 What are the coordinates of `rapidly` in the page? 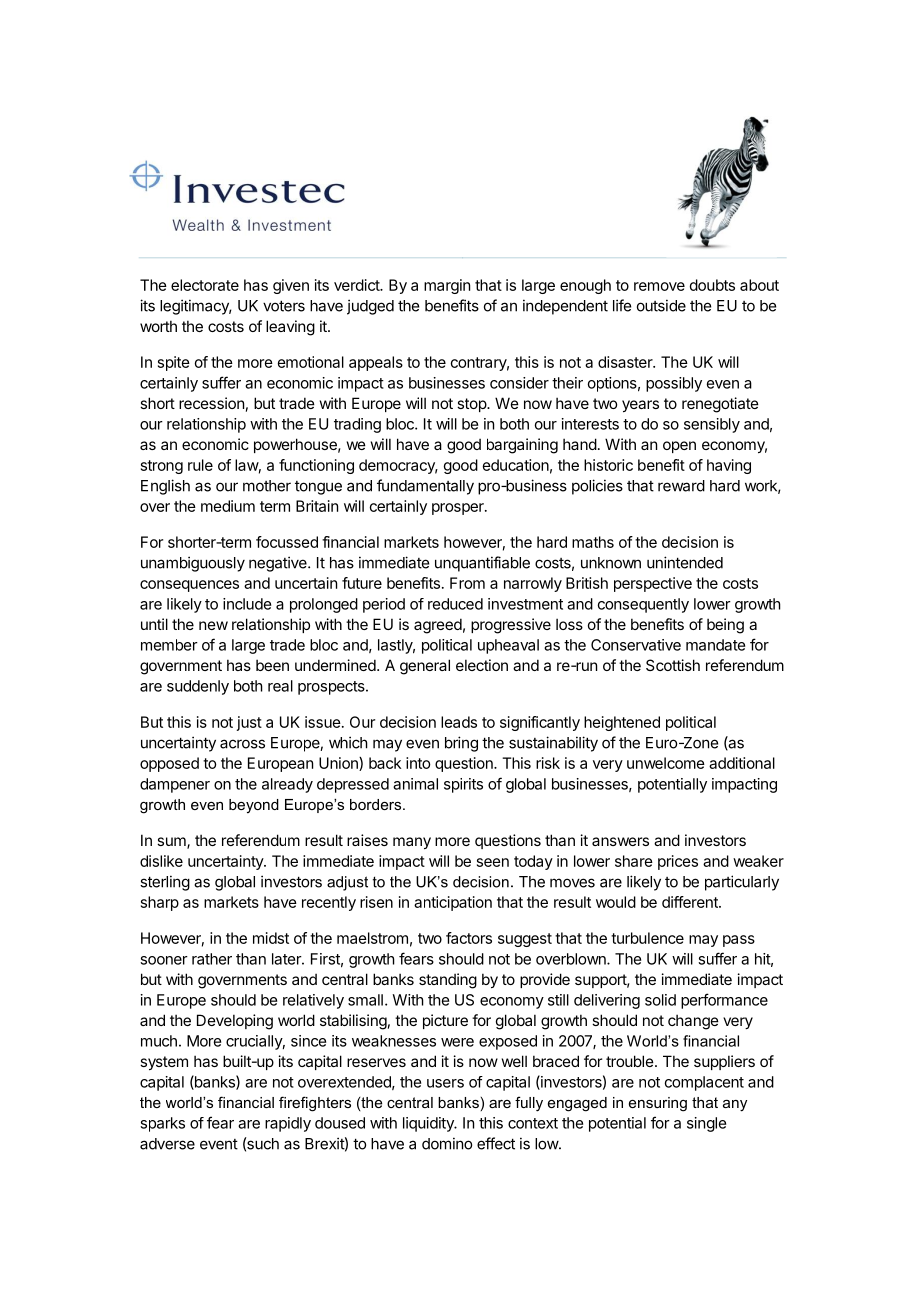 It's located at (288, 1124).
